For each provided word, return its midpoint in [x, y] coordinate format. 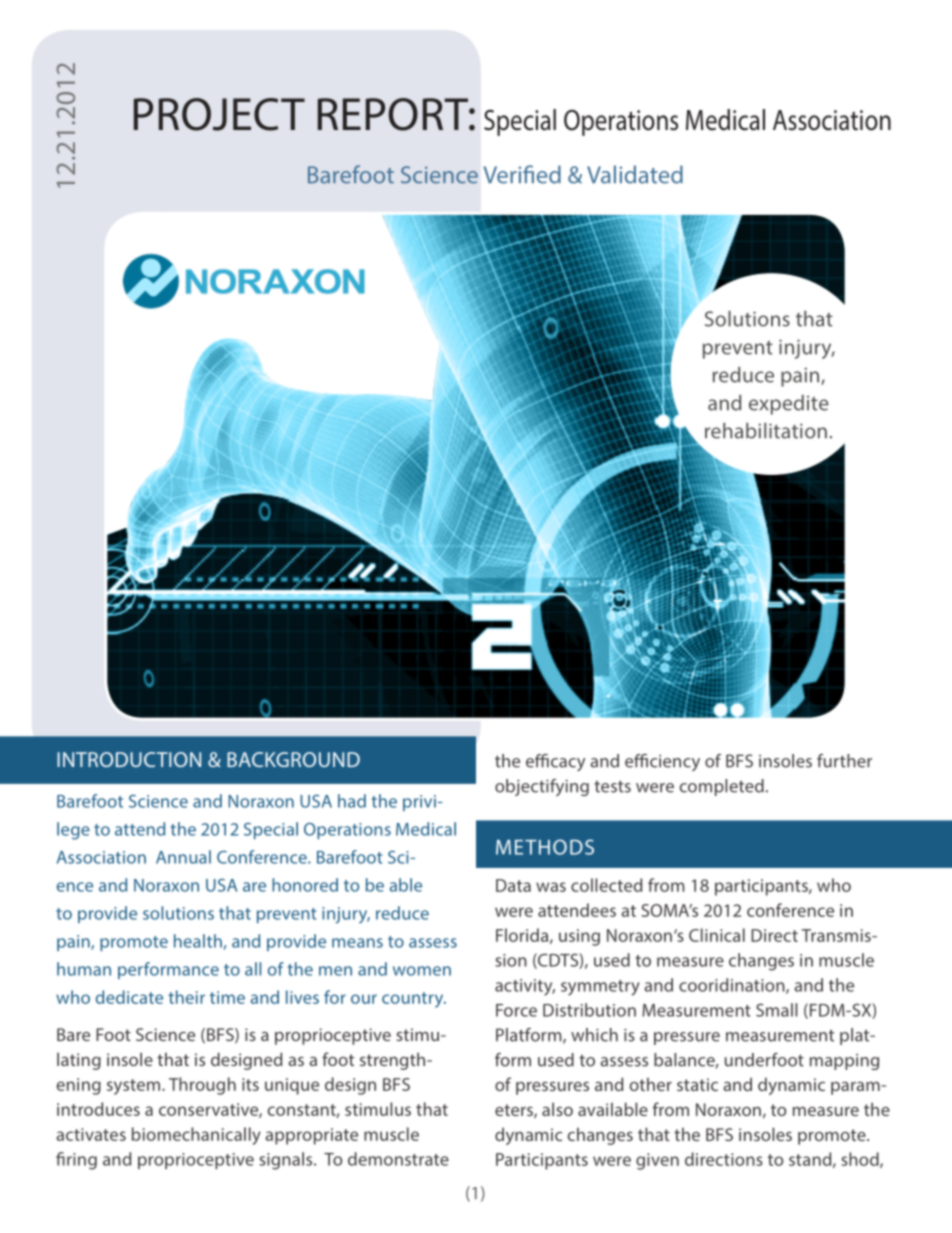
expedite [789, 405]
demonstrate [398, 1159]
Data [513, 885]
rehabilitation [766, 431]
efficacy [555, 762]
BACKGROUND [293, 759]
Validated [635, 174]
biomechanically [196, 1136]
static [697, 1084]
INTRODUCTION [129, 759]
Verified [522, 174]
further [844, 761]
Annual [183, 857]
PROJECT [219, 114]
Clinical [717, 935]
